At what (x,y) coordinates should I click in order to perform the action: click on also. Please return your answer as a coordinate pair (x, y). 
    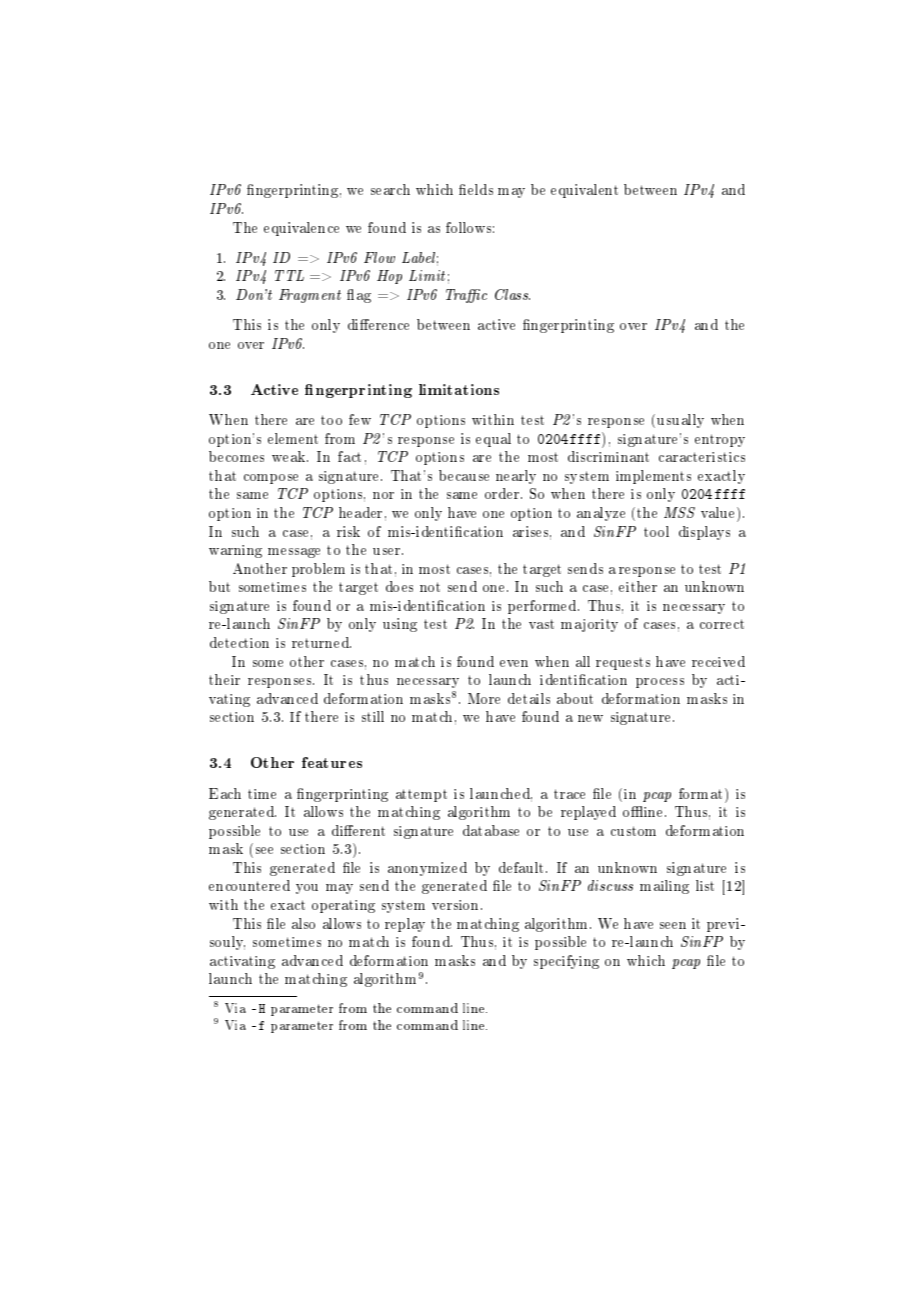
    Looking at the image, I should click on (303, 923).
